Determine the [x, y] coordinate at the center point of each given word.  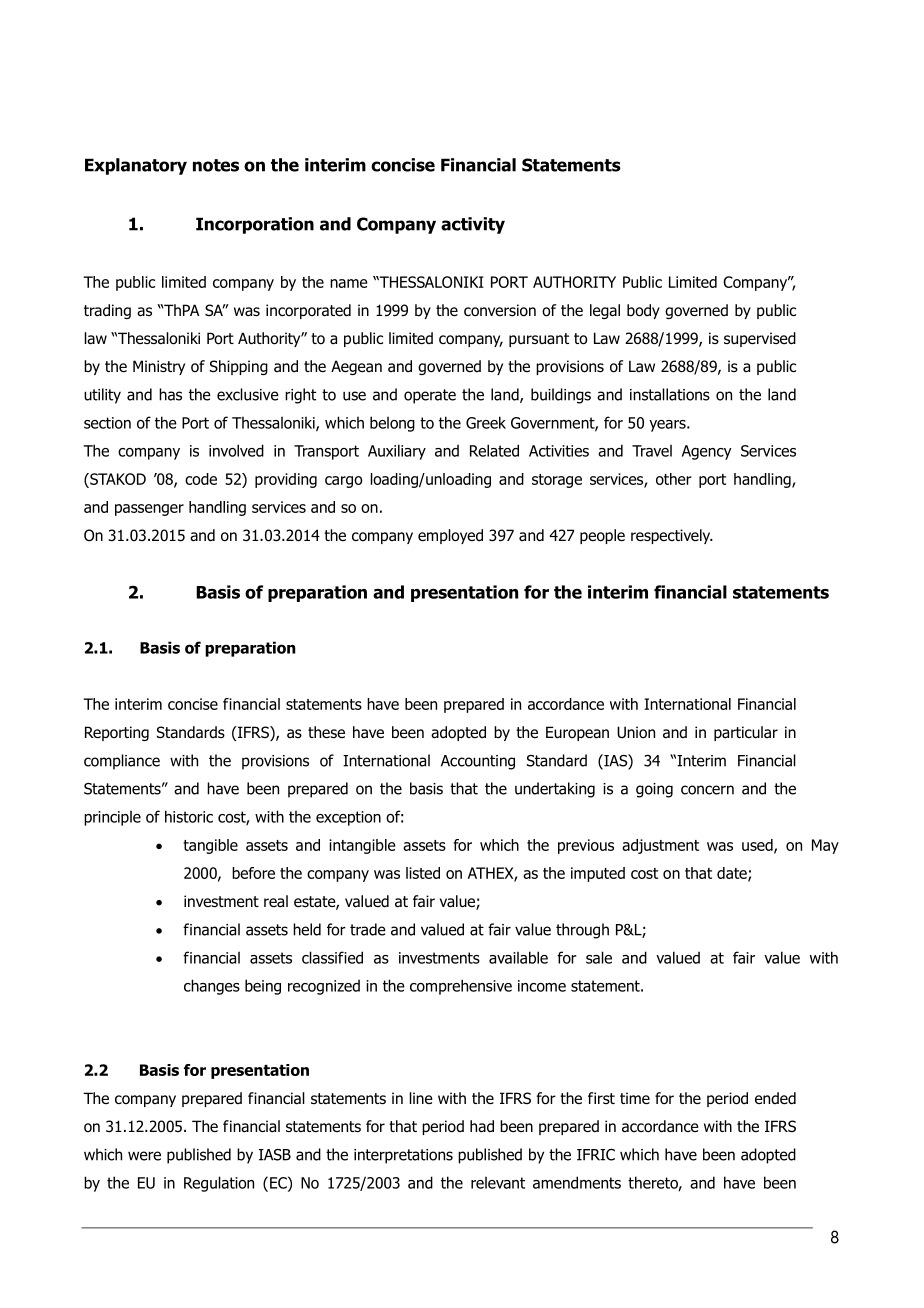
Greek [486, 422]
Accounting [478, 762]
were [144, 1156]
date [733, 874]
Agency [707, 452]
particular [746, 733]
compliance [122, 762]
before [253, 873]
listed [423, 873]
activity [473, 225]
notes [216, 165]
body [643, 311]
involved [236, 450]
